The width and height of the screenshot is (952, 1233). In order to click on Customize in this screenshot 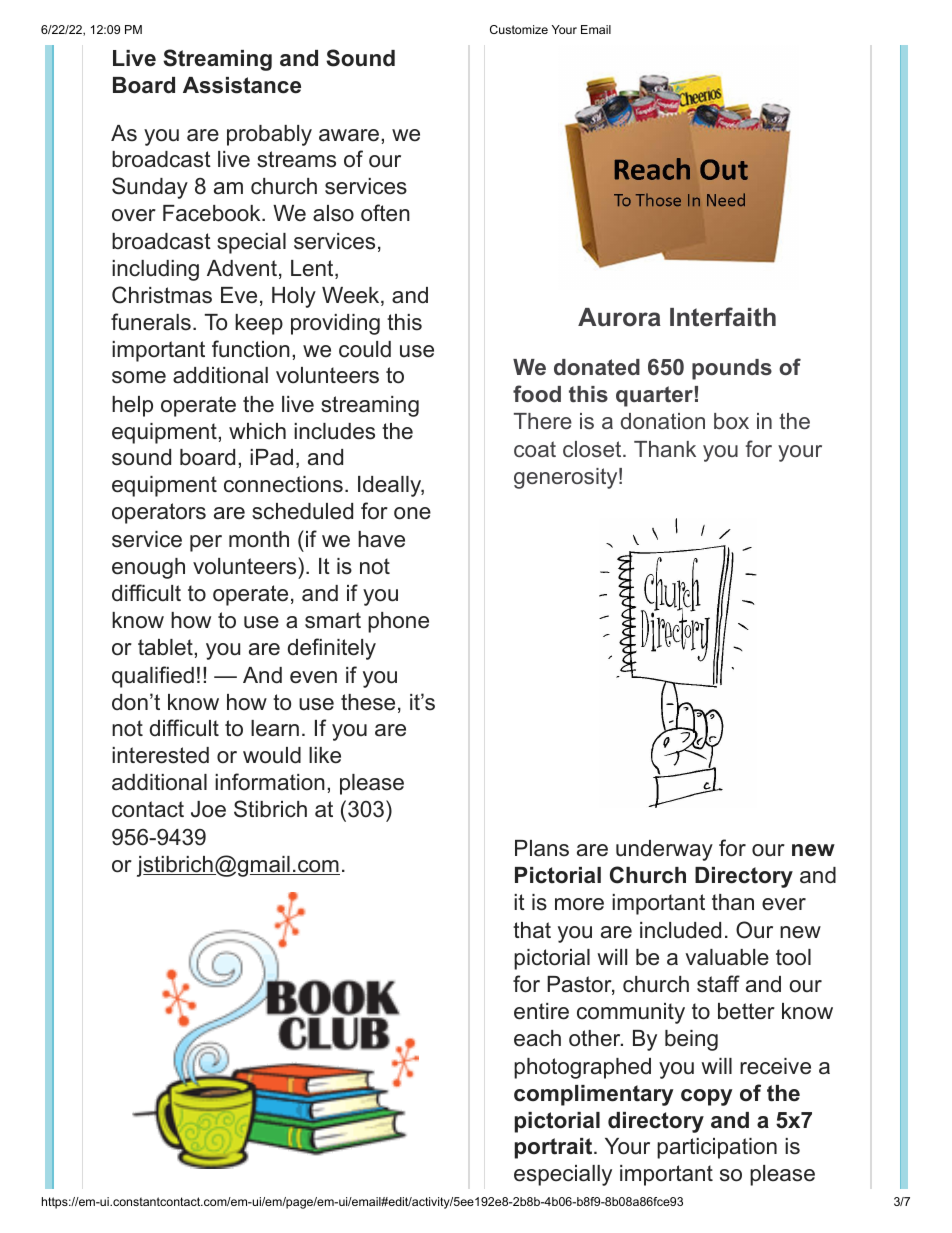, I will do `click(519, 29)`.
